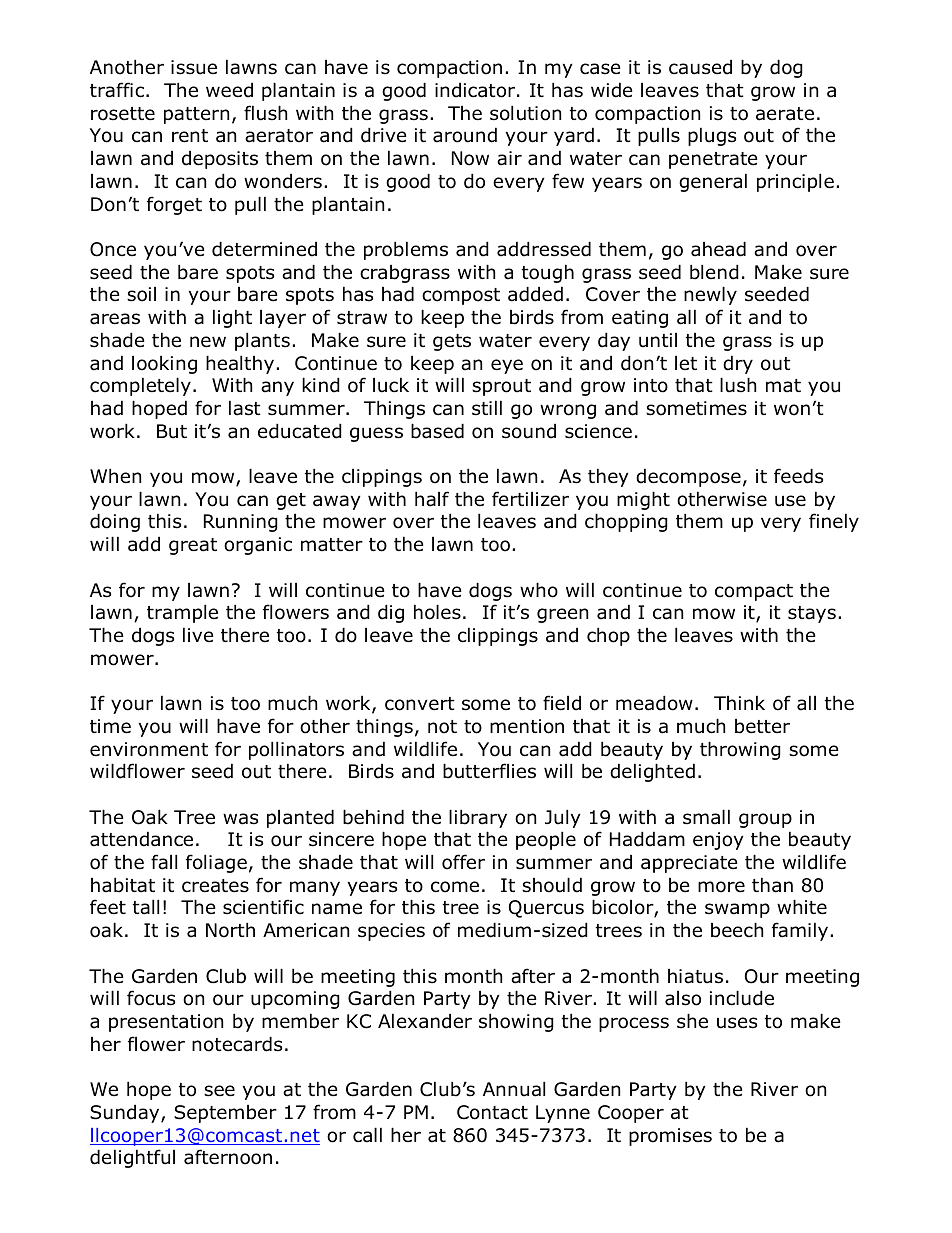  Describe the element at coordinates (670, 1137) in the page. I see `promises` at that location.
